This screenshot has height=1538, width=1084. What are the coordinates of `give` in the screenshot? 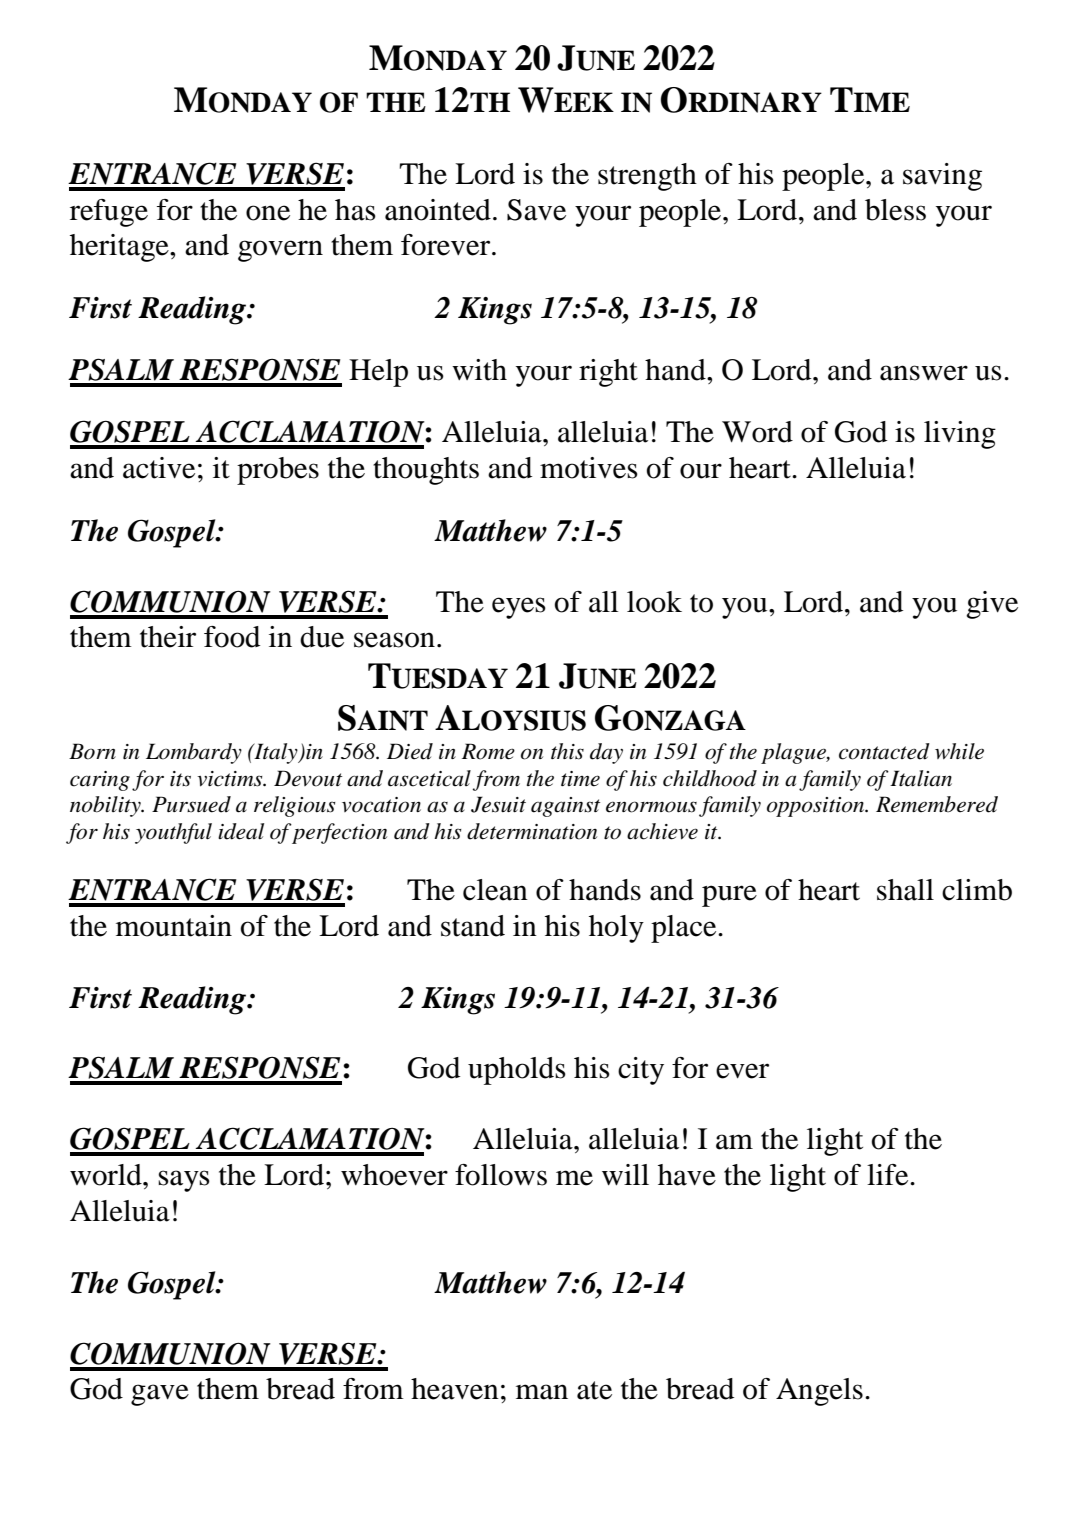 It's located at (992, 605).
